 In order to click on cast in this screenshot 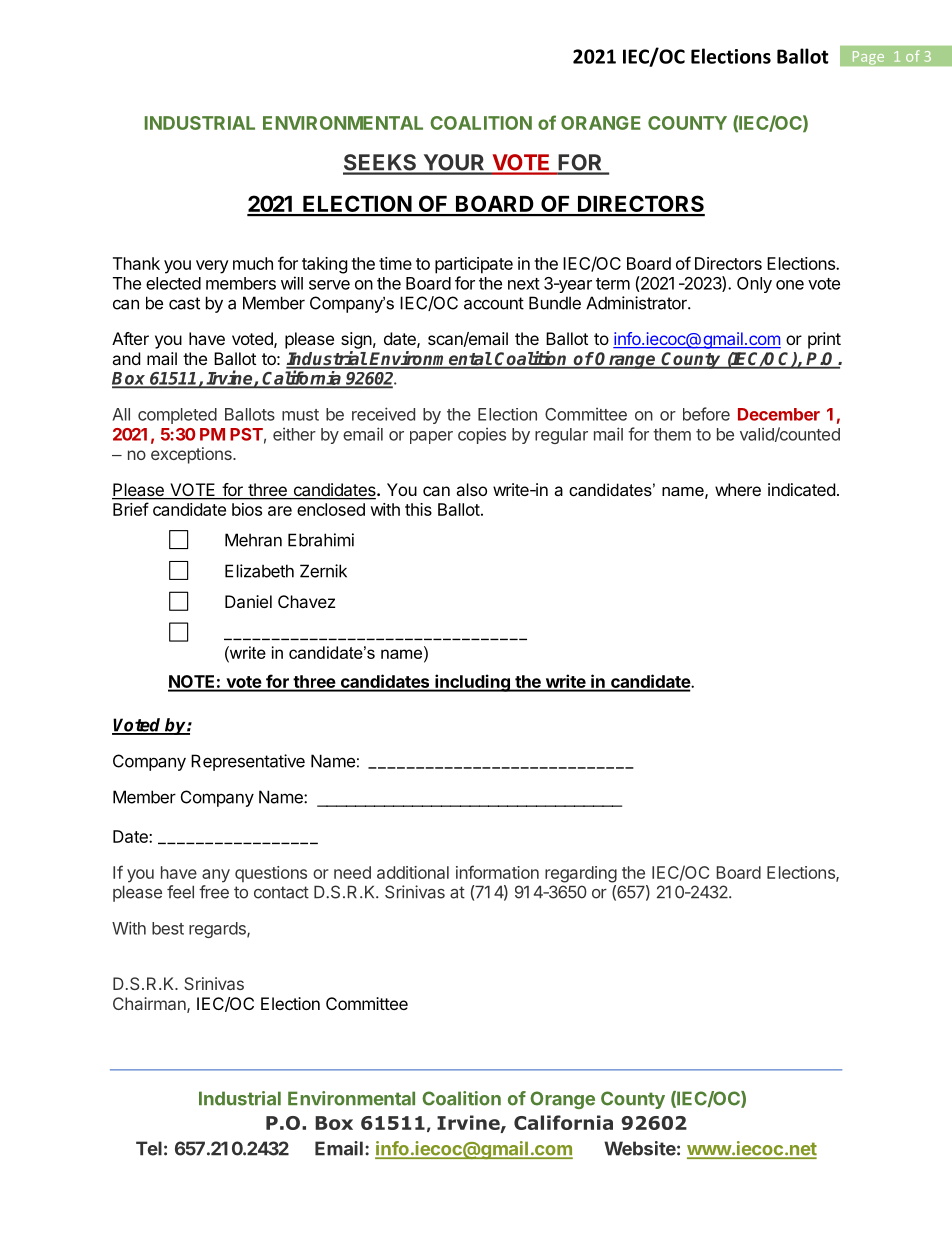, I will do `click(184, 303)`.
